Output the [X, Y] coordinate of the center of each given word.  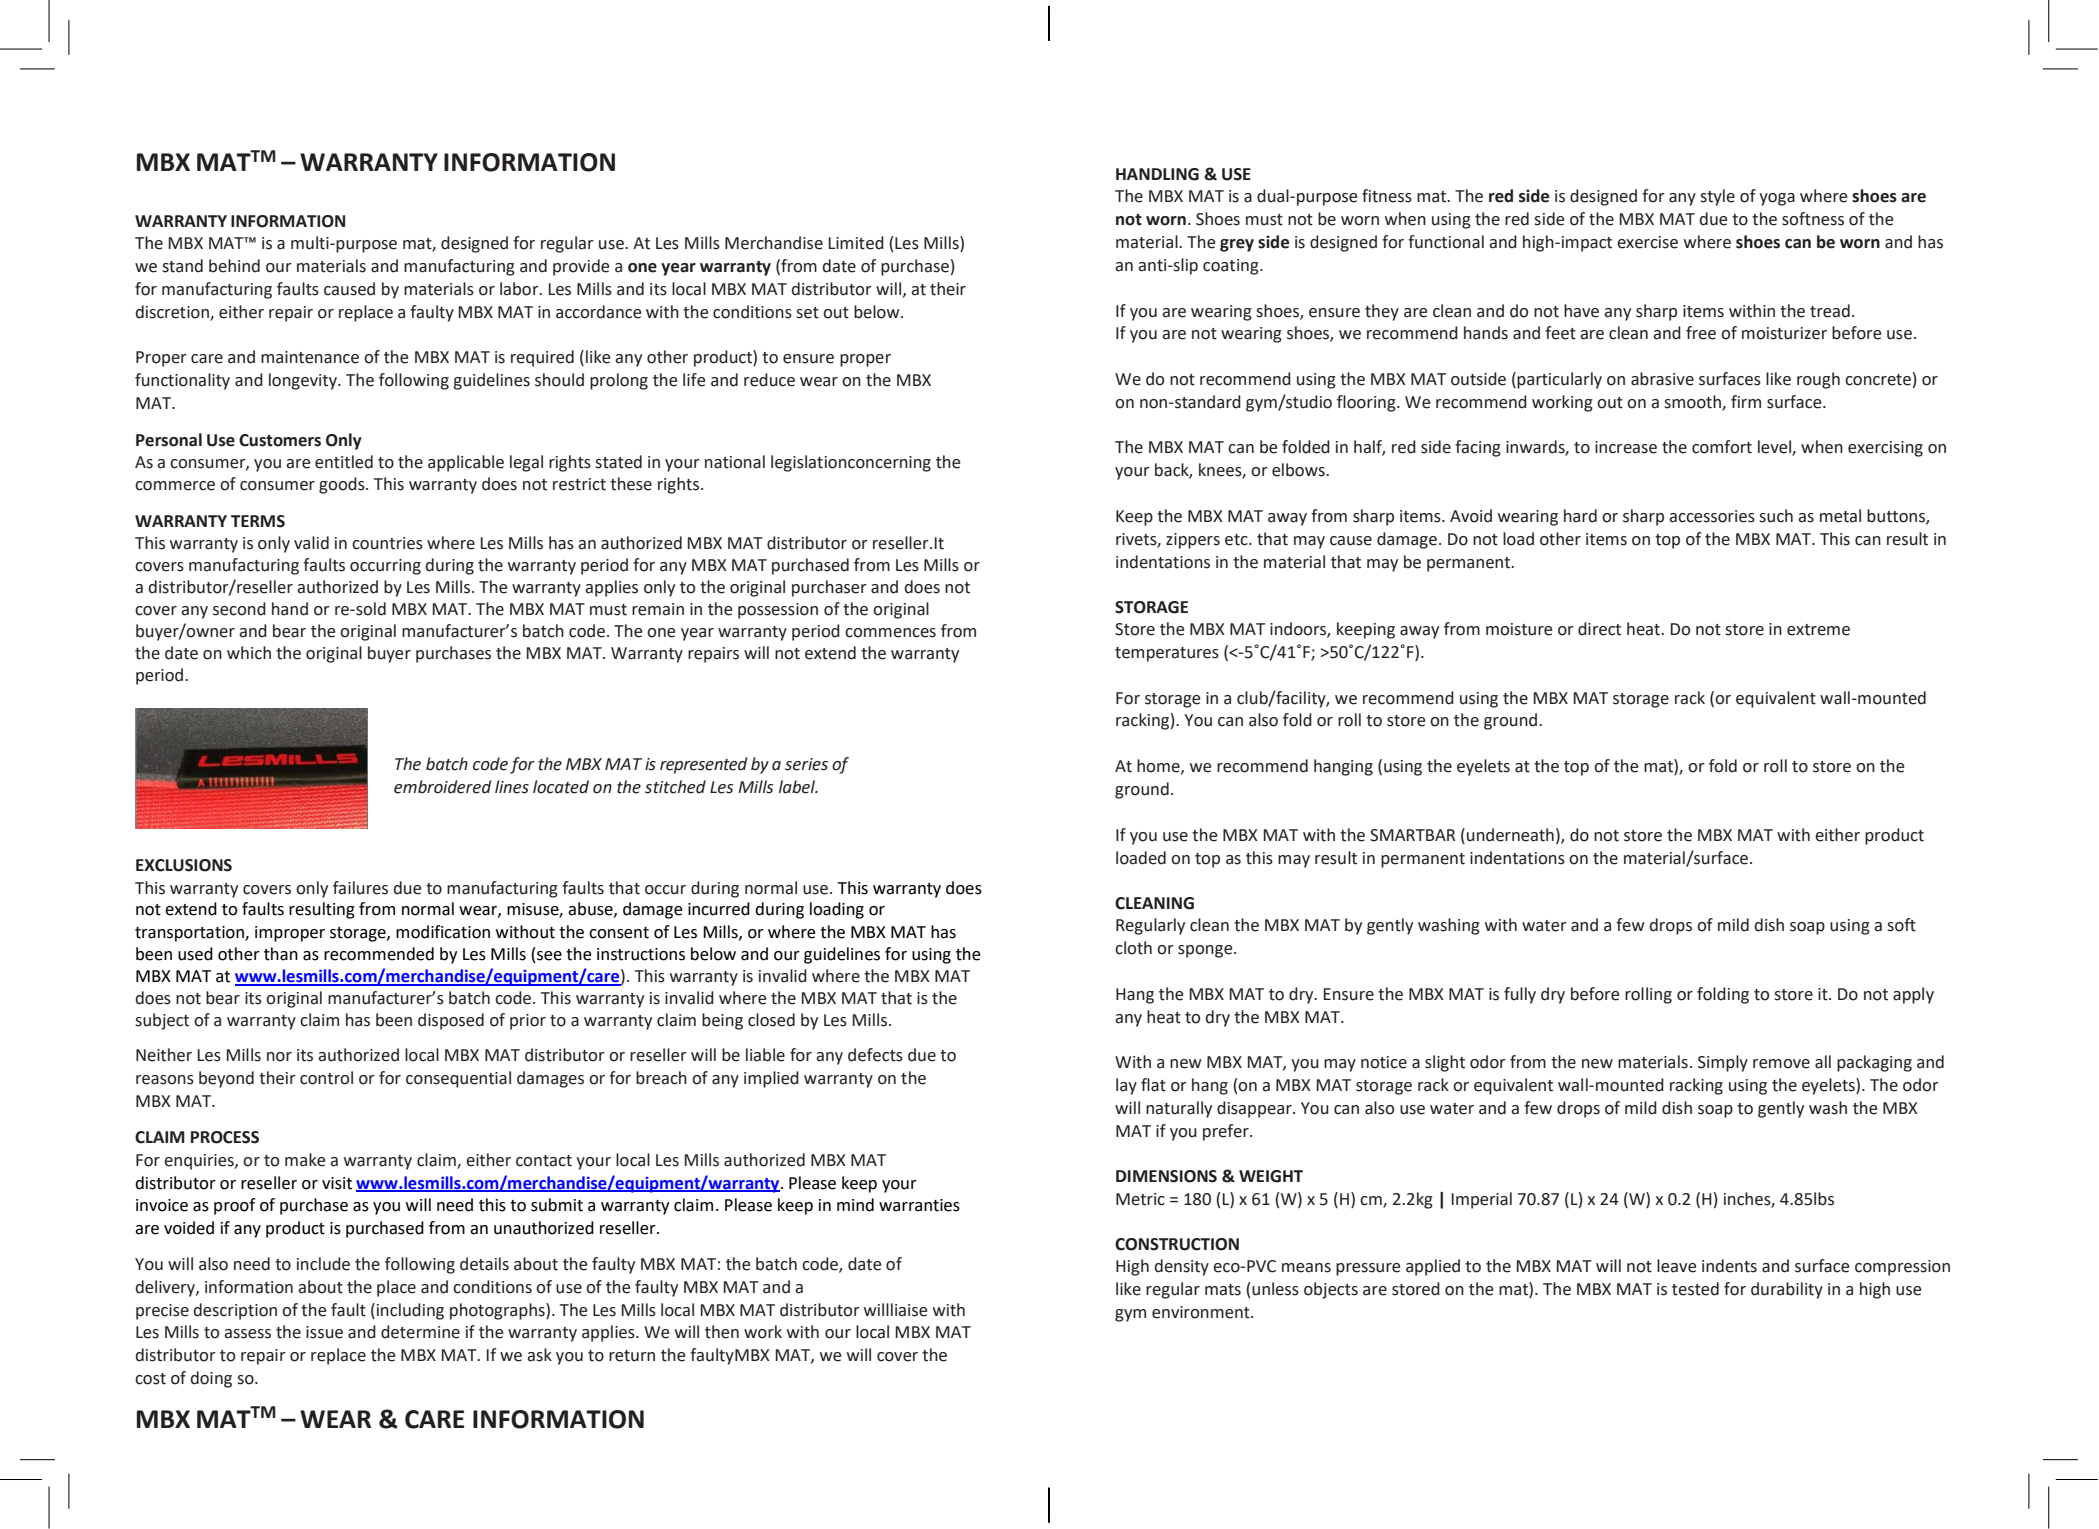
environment [1202, 1312]
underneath [1510, 835]
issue [324, 1332]
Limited [856, 243]
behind [234, 266]
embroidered [442, 787]
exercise [1647, 242]
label [798, 787]
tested [1695, 1289]
